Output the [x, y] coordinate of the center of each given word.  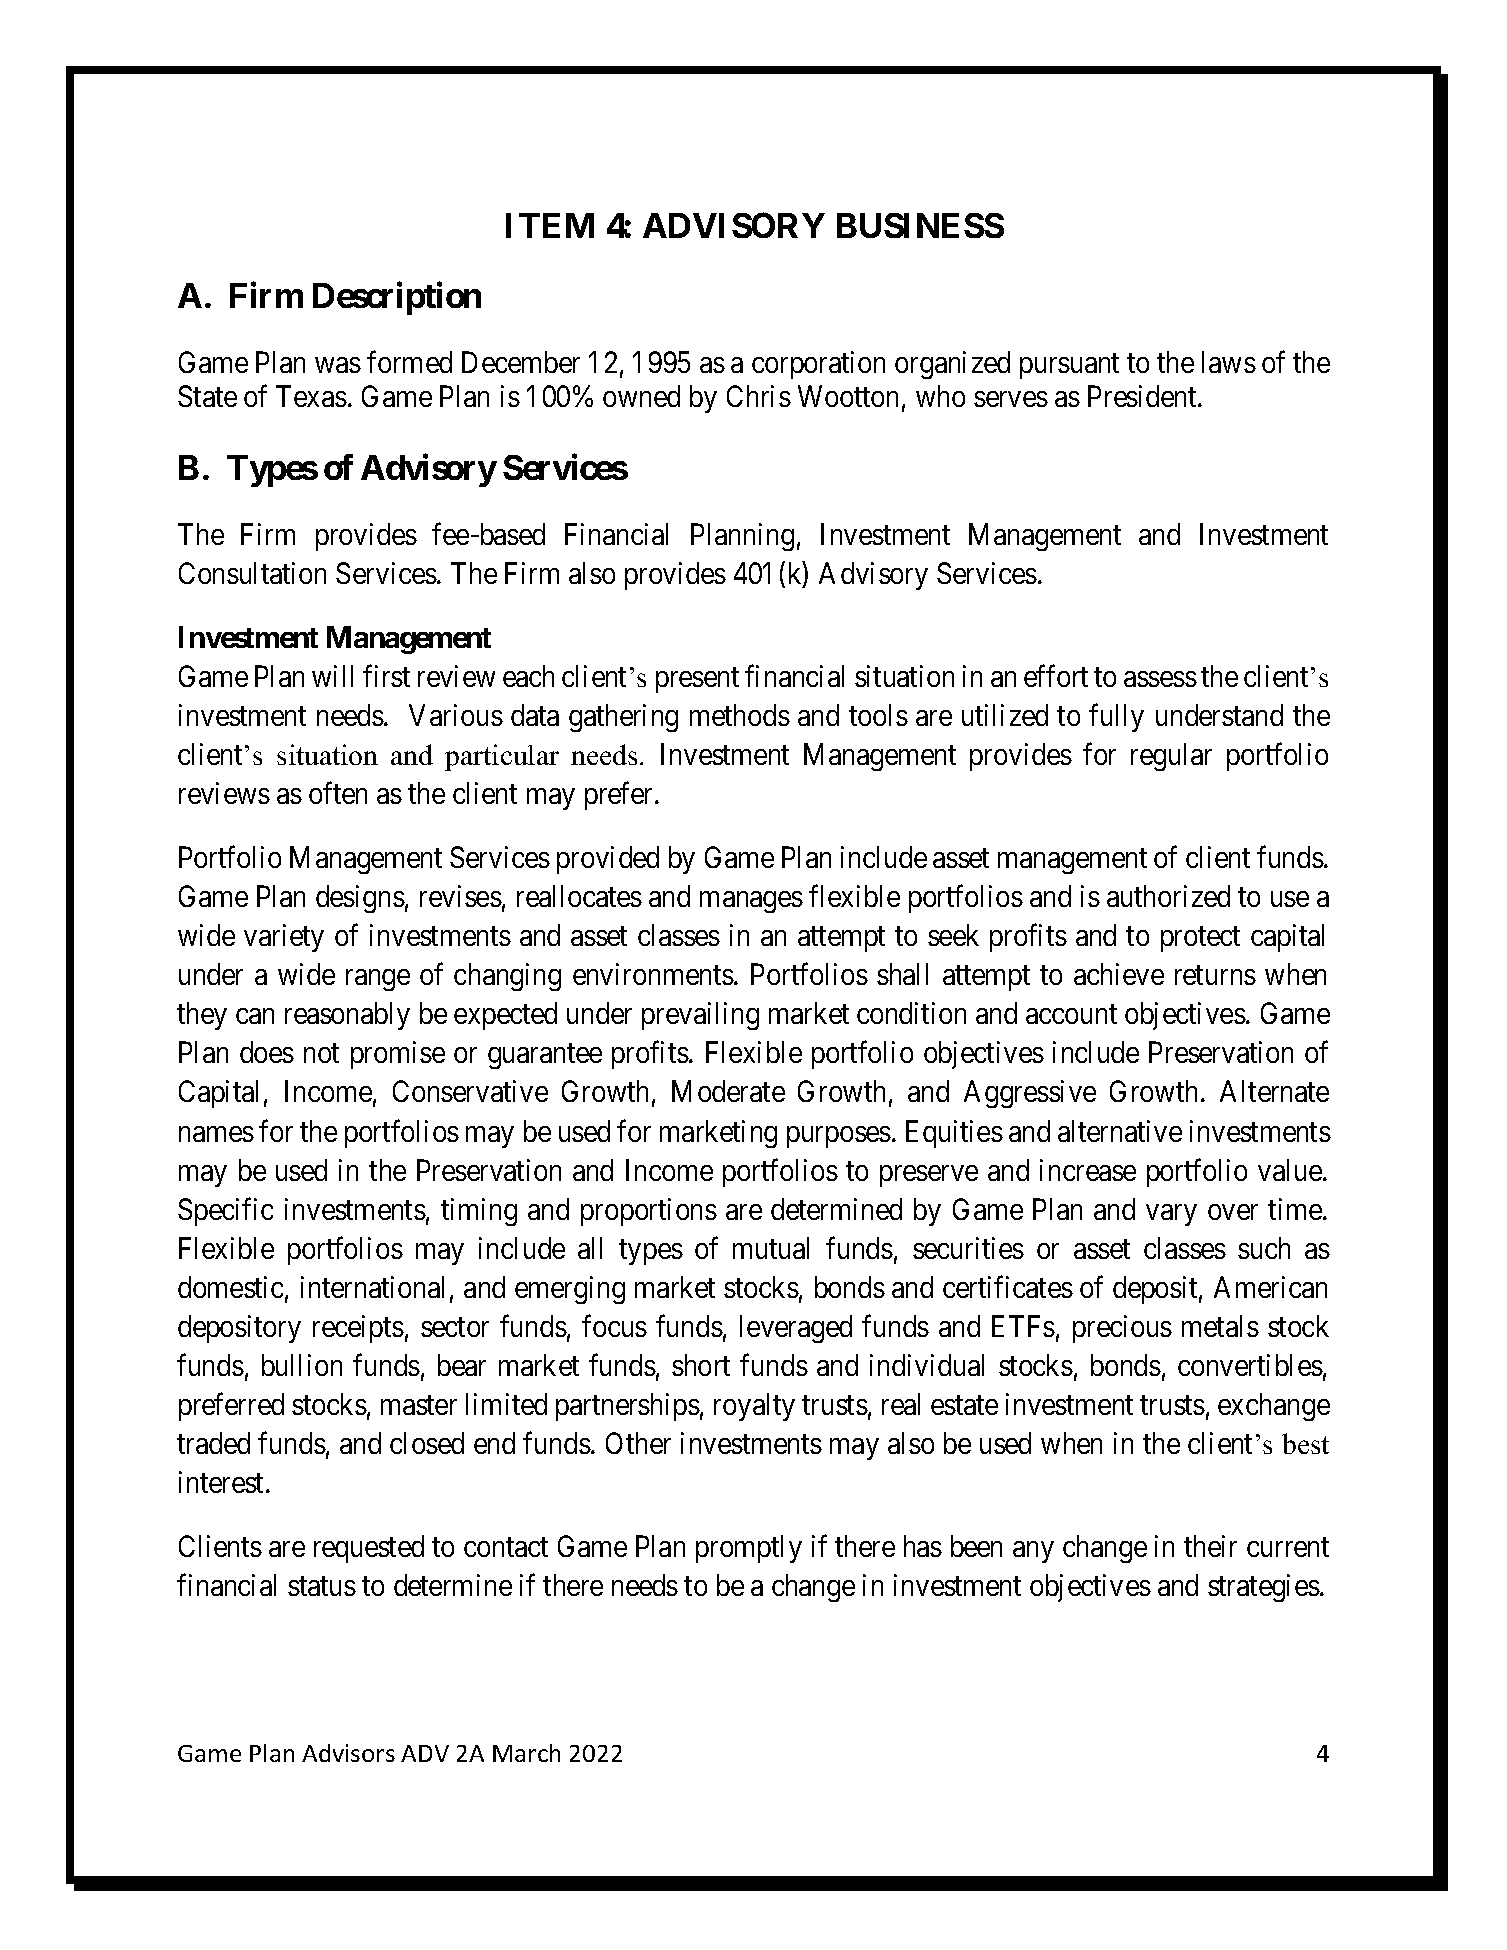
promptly [749, 1549]
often [338, 793]
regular [1171, 757]
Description [397, 298]
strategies [1264, 1588]
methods [740, 715]
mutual [771, 1248]
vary [1171, 1215]
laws [1229, 362]
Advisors [348, 1753]
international [372, 1287]
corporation [818, 365]
